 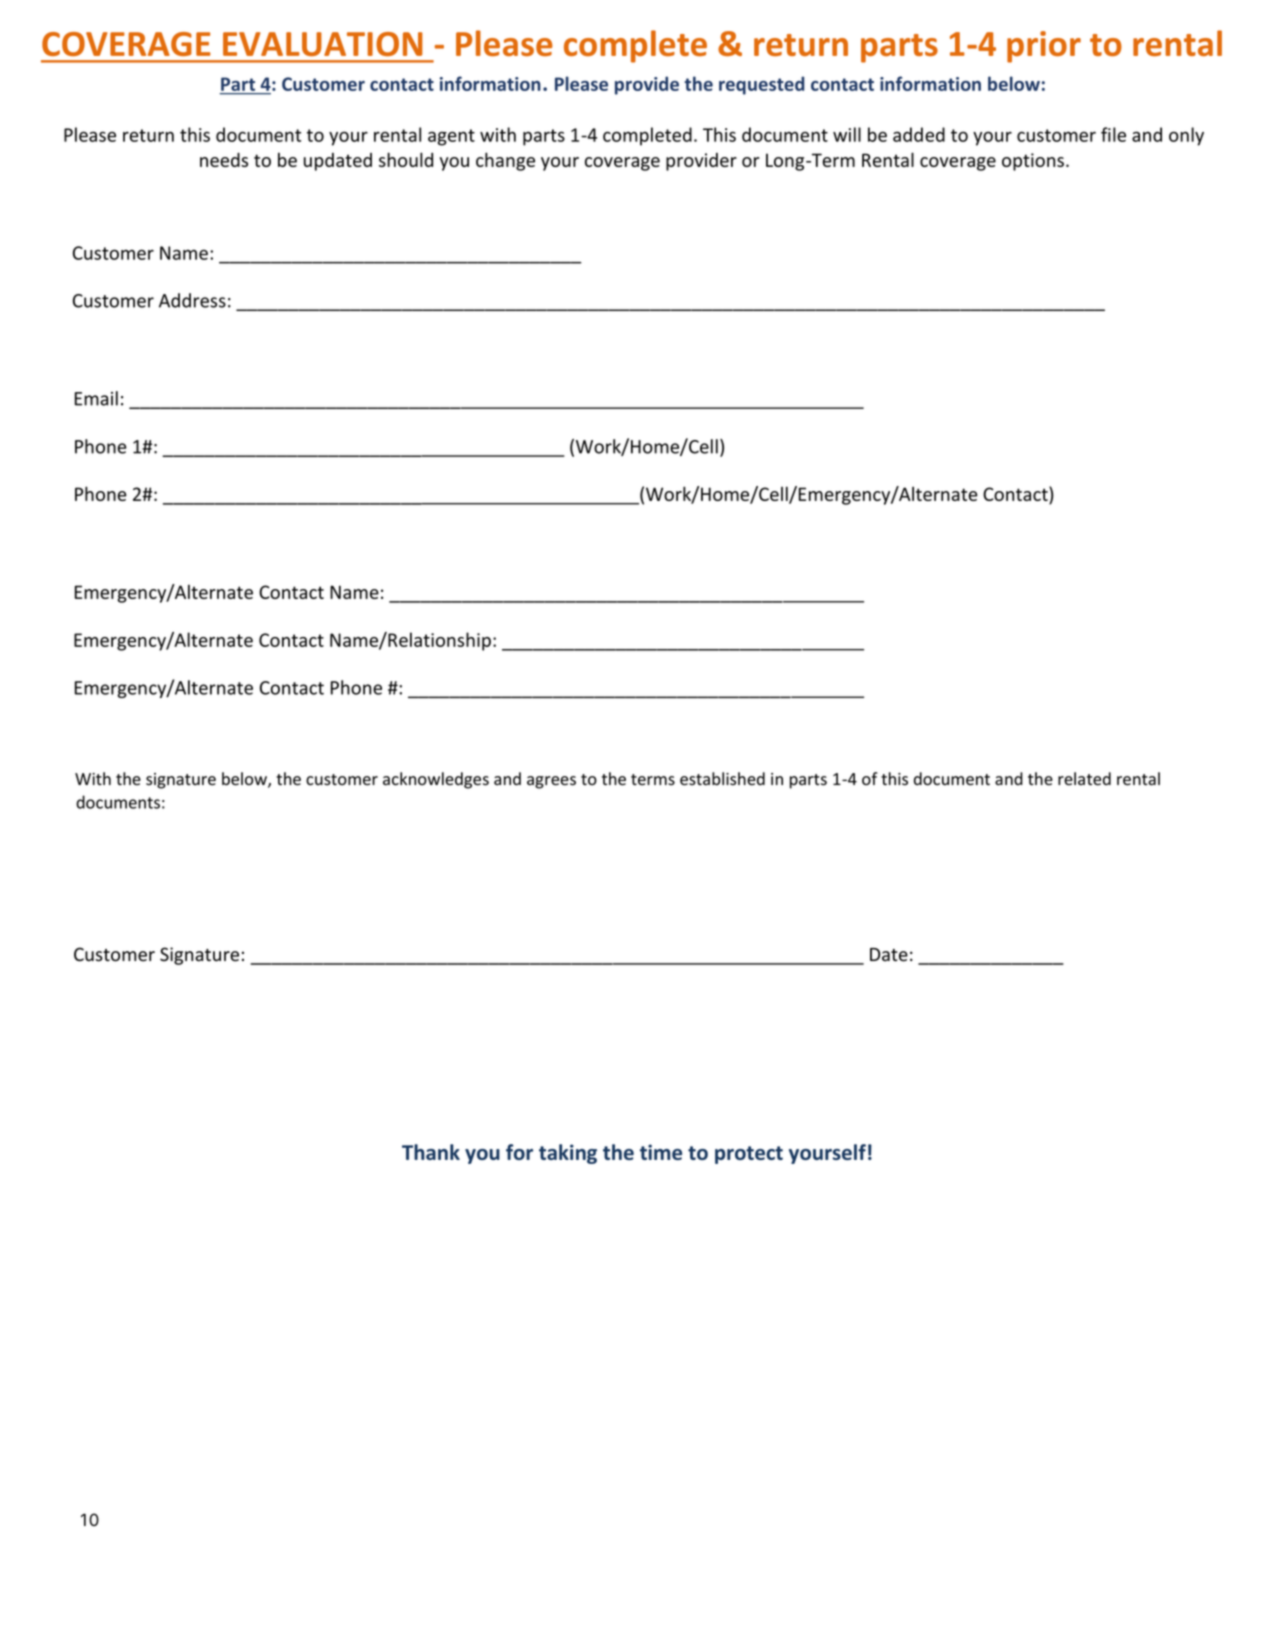 What do you see at coordinates (1044, 47) in the document?
I see `prior` at bounding box center [1044, 47].
